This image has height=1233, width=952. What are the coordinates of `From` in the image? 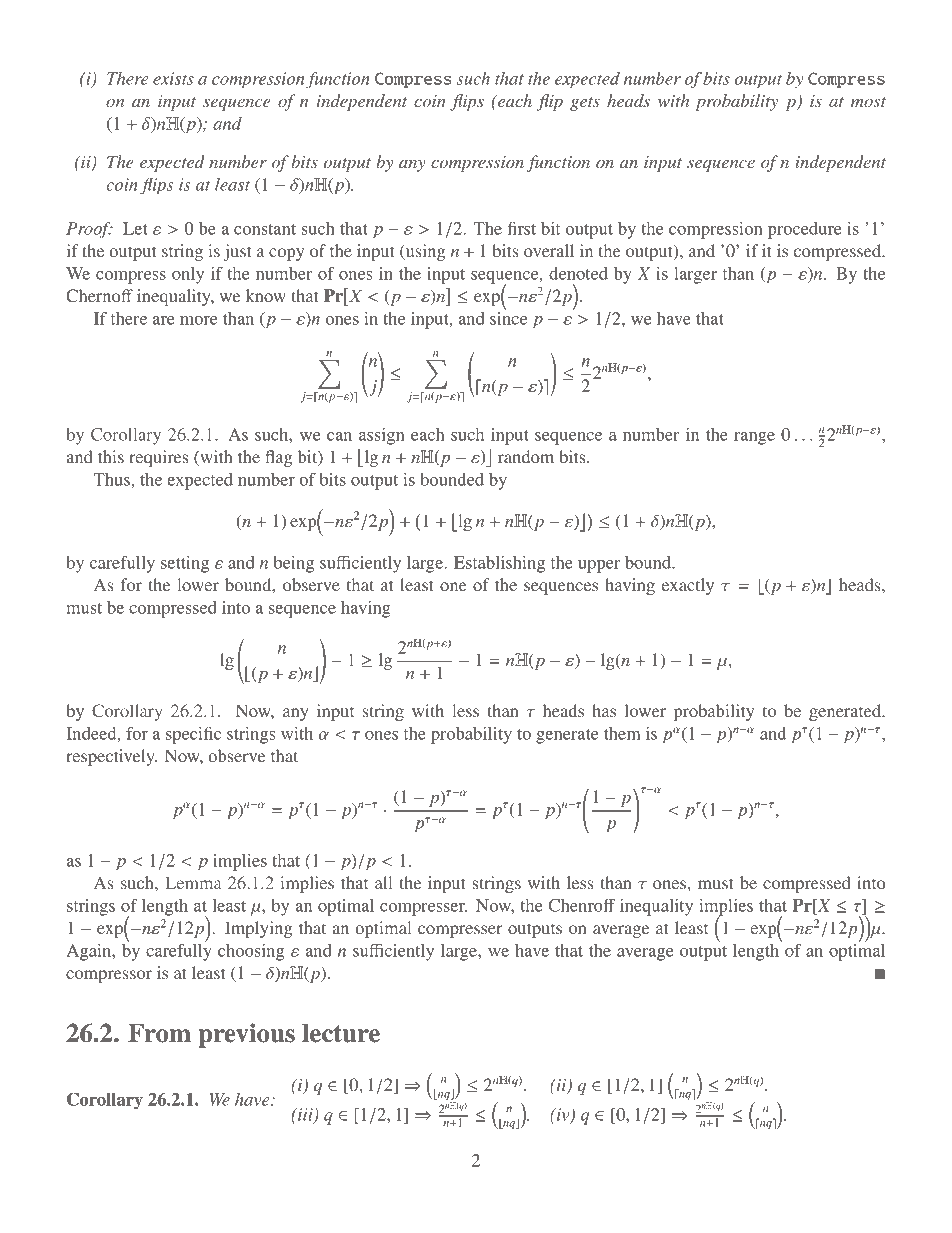 It's located at (159, 1033).
